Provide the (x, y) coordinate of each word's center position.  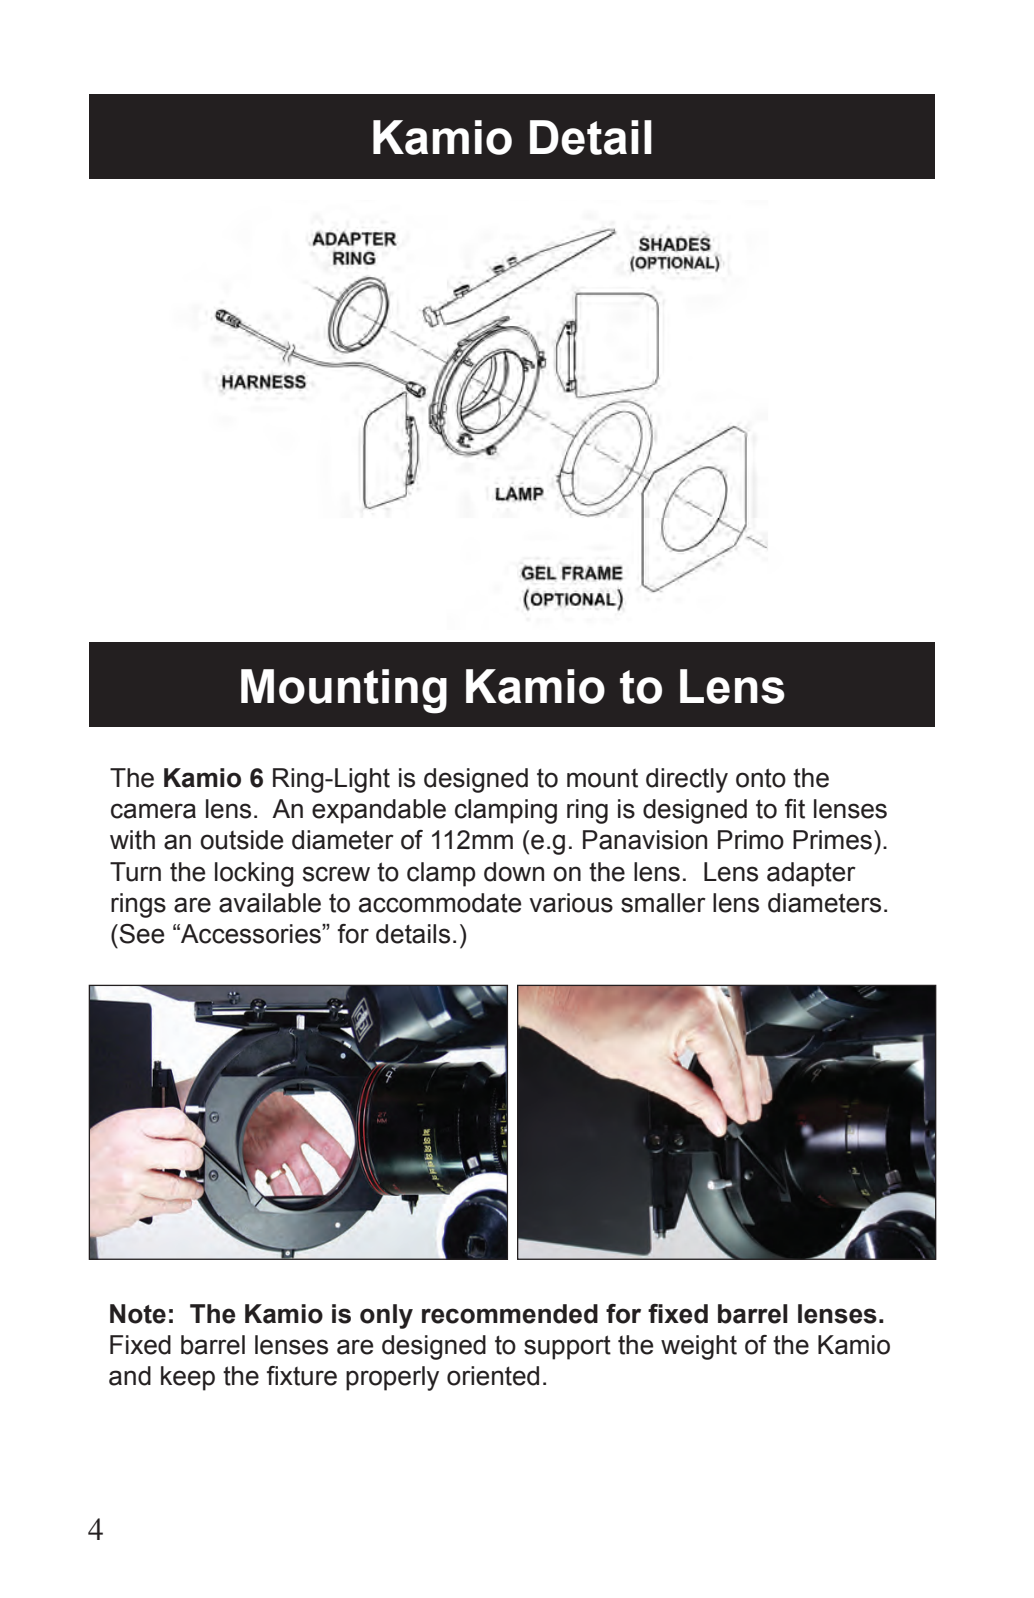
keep (188, 1378)
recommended (510, 1314)
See (141, 934)
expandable (379, 811)
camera (153, 811)
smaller (663, 903)
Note (138, 1314)
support (567, 1347)
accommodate (440, 903)
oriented (493, 1376)
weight (699, 1347)
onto (761, 778)
